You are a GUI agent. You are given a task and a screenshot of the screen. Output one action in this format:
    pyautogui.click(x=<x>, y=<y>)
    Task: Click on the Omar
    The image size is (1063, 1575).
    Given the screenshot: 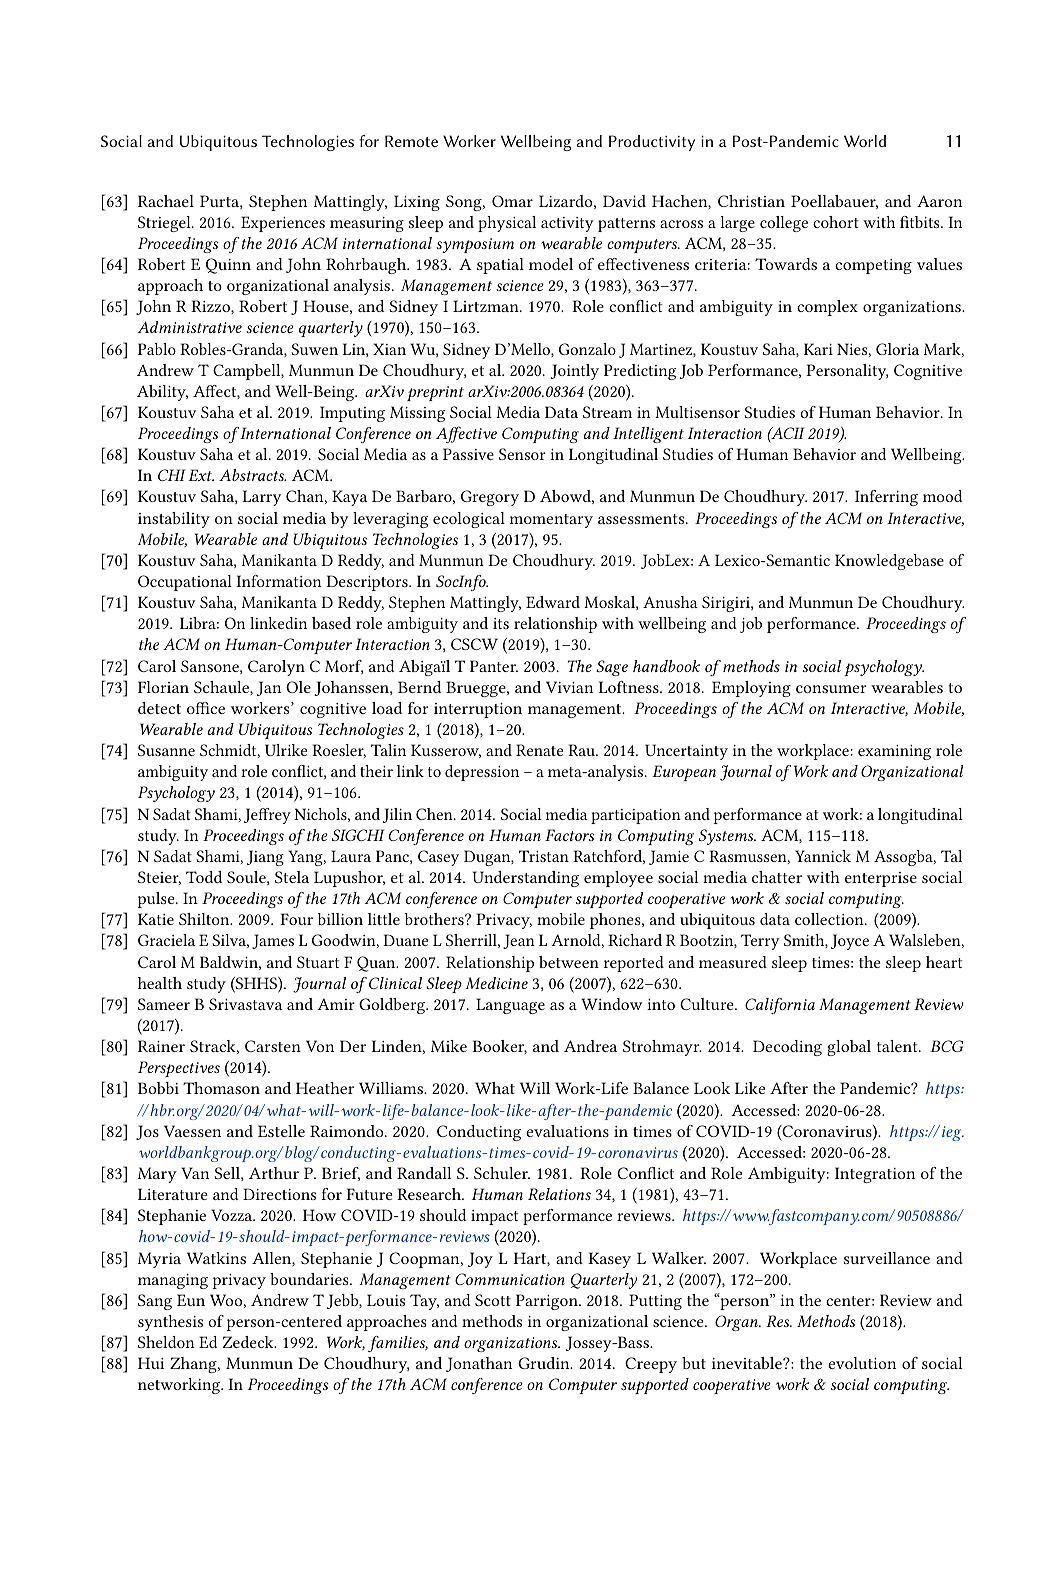 What is the action you would take?
    pyautogui.click(x=512, y=201)
